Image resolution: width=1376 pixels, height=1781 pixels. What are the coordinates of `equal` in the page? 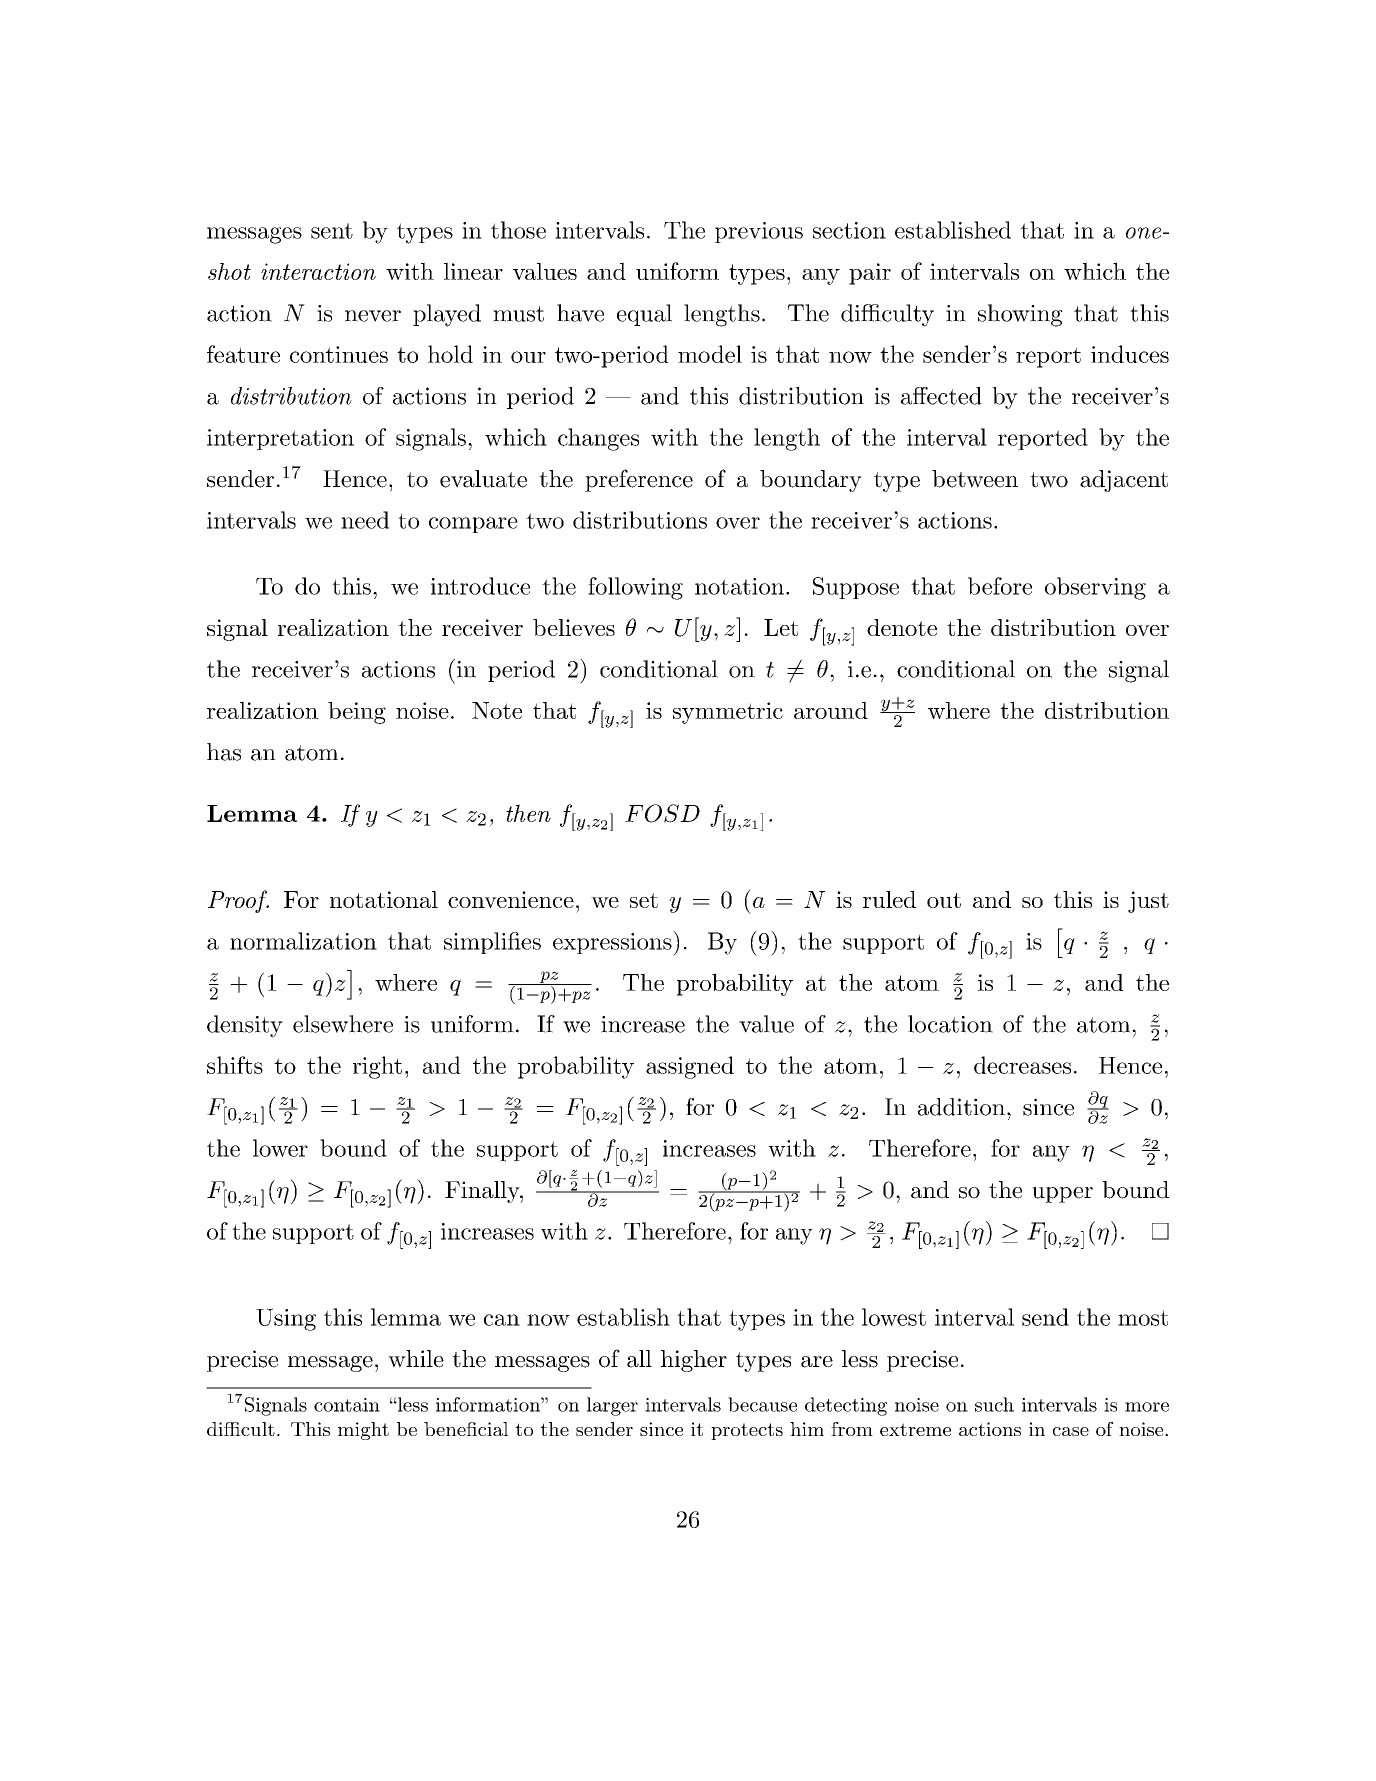 It's located at (644, 315).
